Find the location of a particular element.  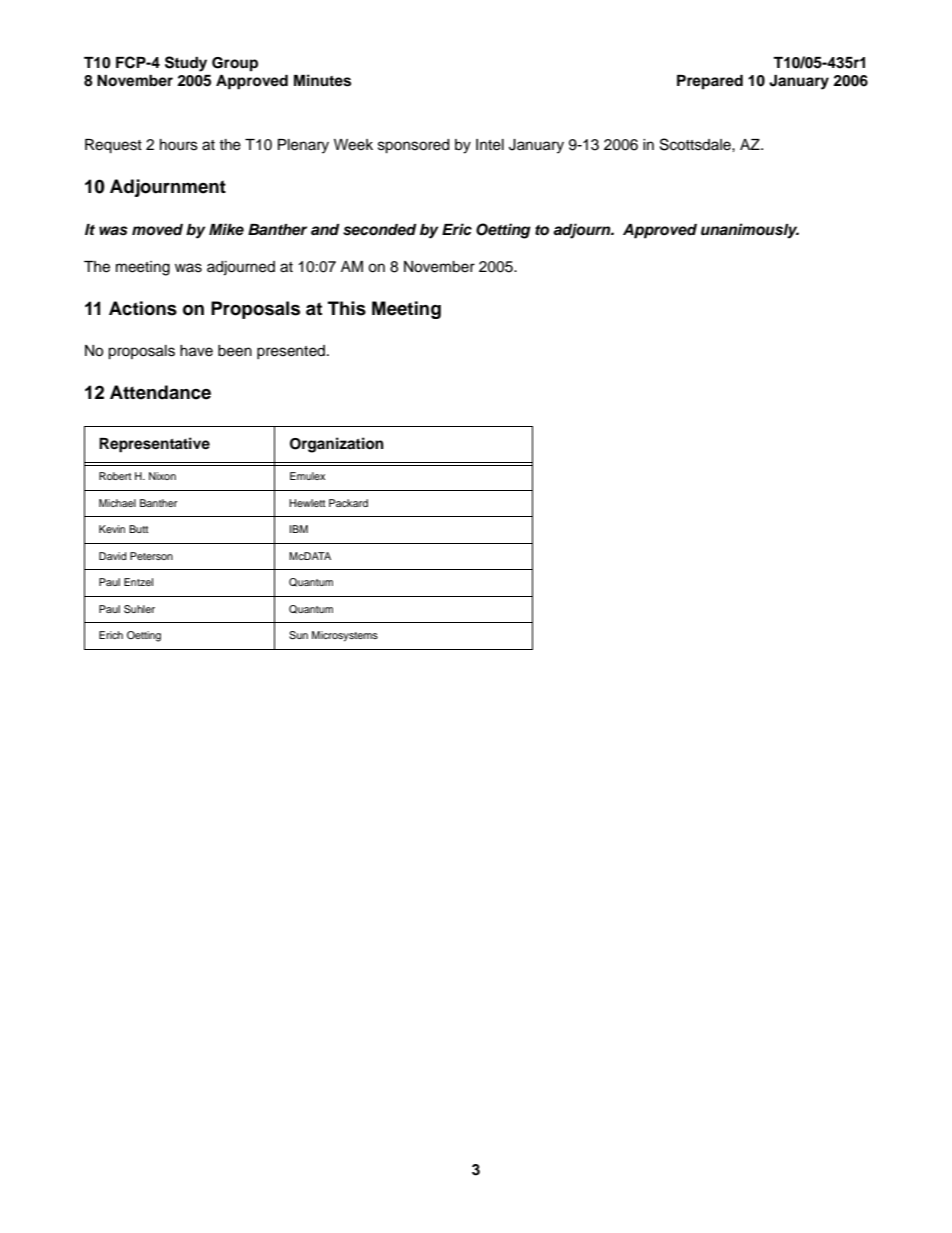

Study is located at coordinates (186, 64).
